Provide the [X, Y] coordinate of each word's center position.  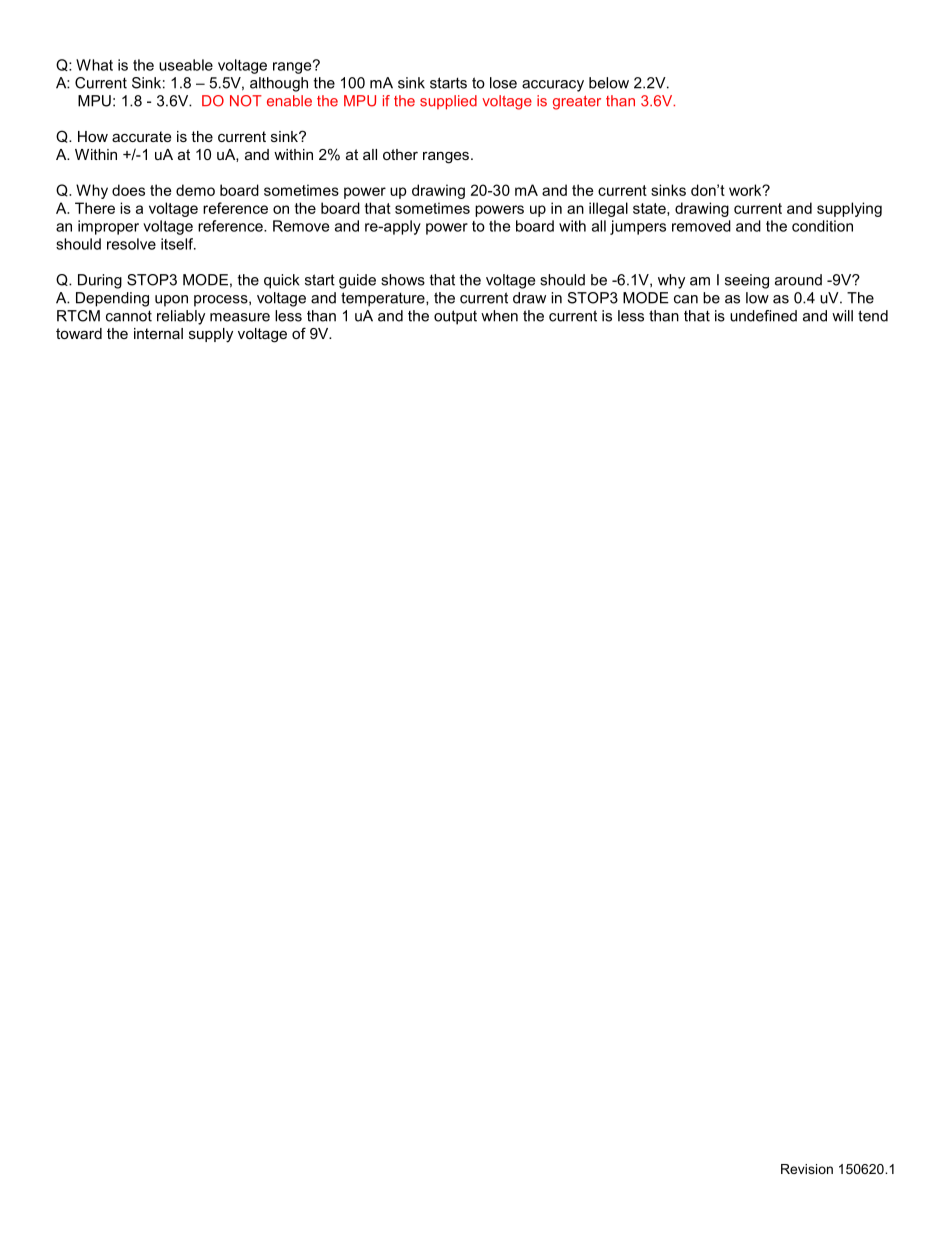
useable [186, 65]
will [842, 316]
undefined [763, 316]
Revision [807, 1169]
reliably [181, 317]
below [609, 83]
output [455, 317]
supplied [448, 102]
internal [158, 333]
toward [79, 333]
